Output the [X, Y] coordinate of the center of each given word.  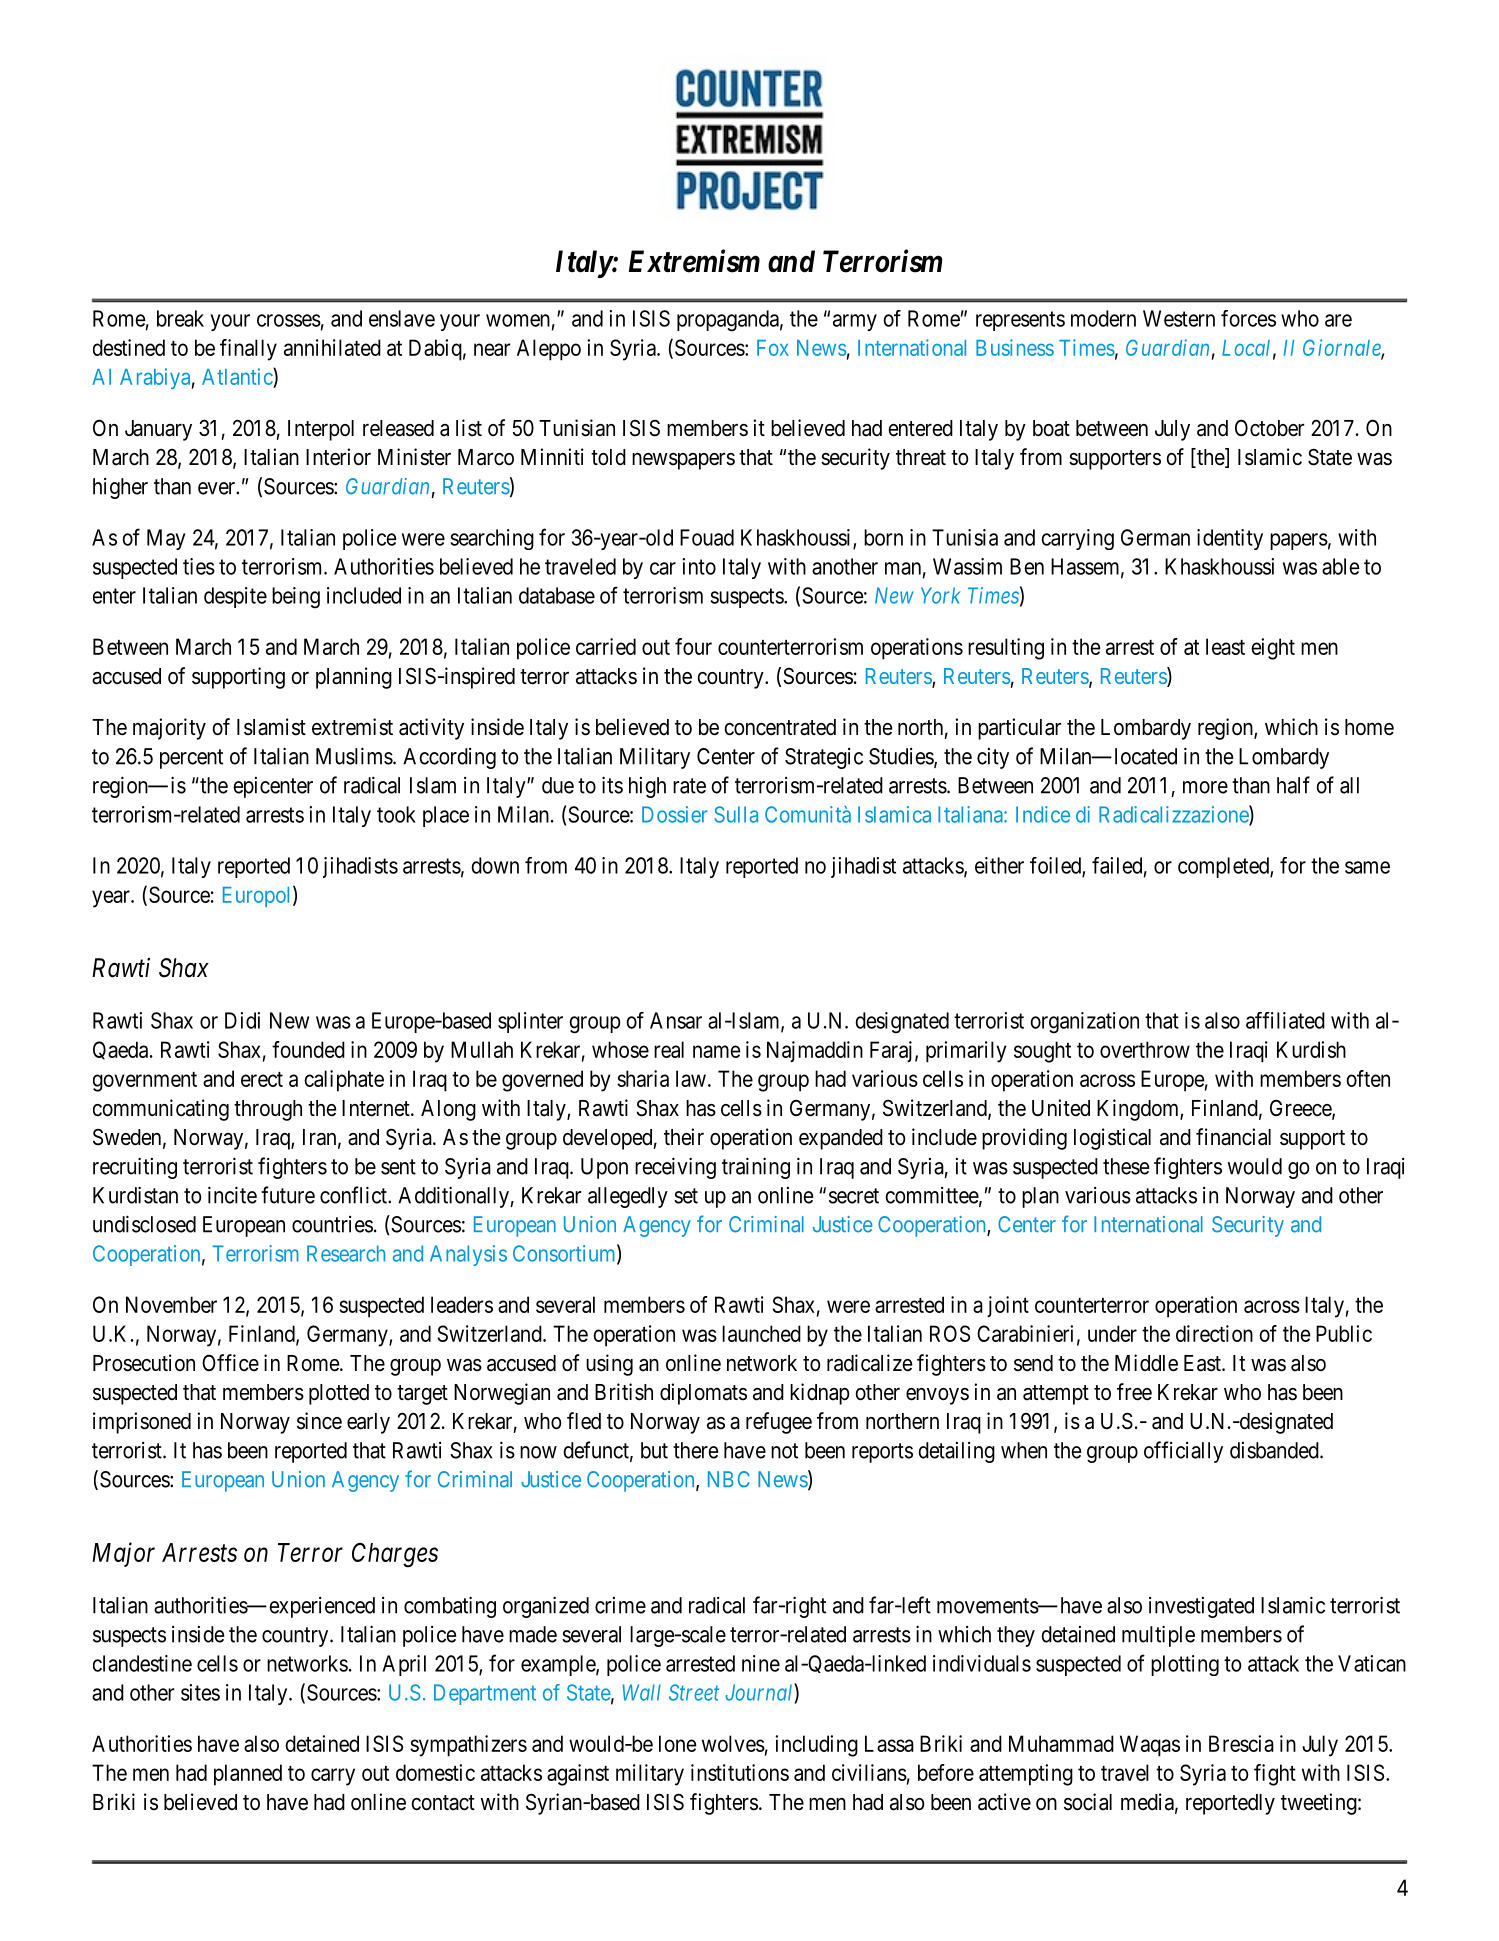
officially [1183, 1452]
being [296, 598]
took [396, 814]
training [756, 1168]
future [288, 1195]
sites [200, 1692]
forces [1248, 318]
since [319, 1421]
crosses [289, 320]
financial [1233, 1137]
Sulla [736, 814]
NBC [729, 1479]
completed [1224, 867]
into [699, 566]
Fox [773, 348]
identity [1230, 539]
